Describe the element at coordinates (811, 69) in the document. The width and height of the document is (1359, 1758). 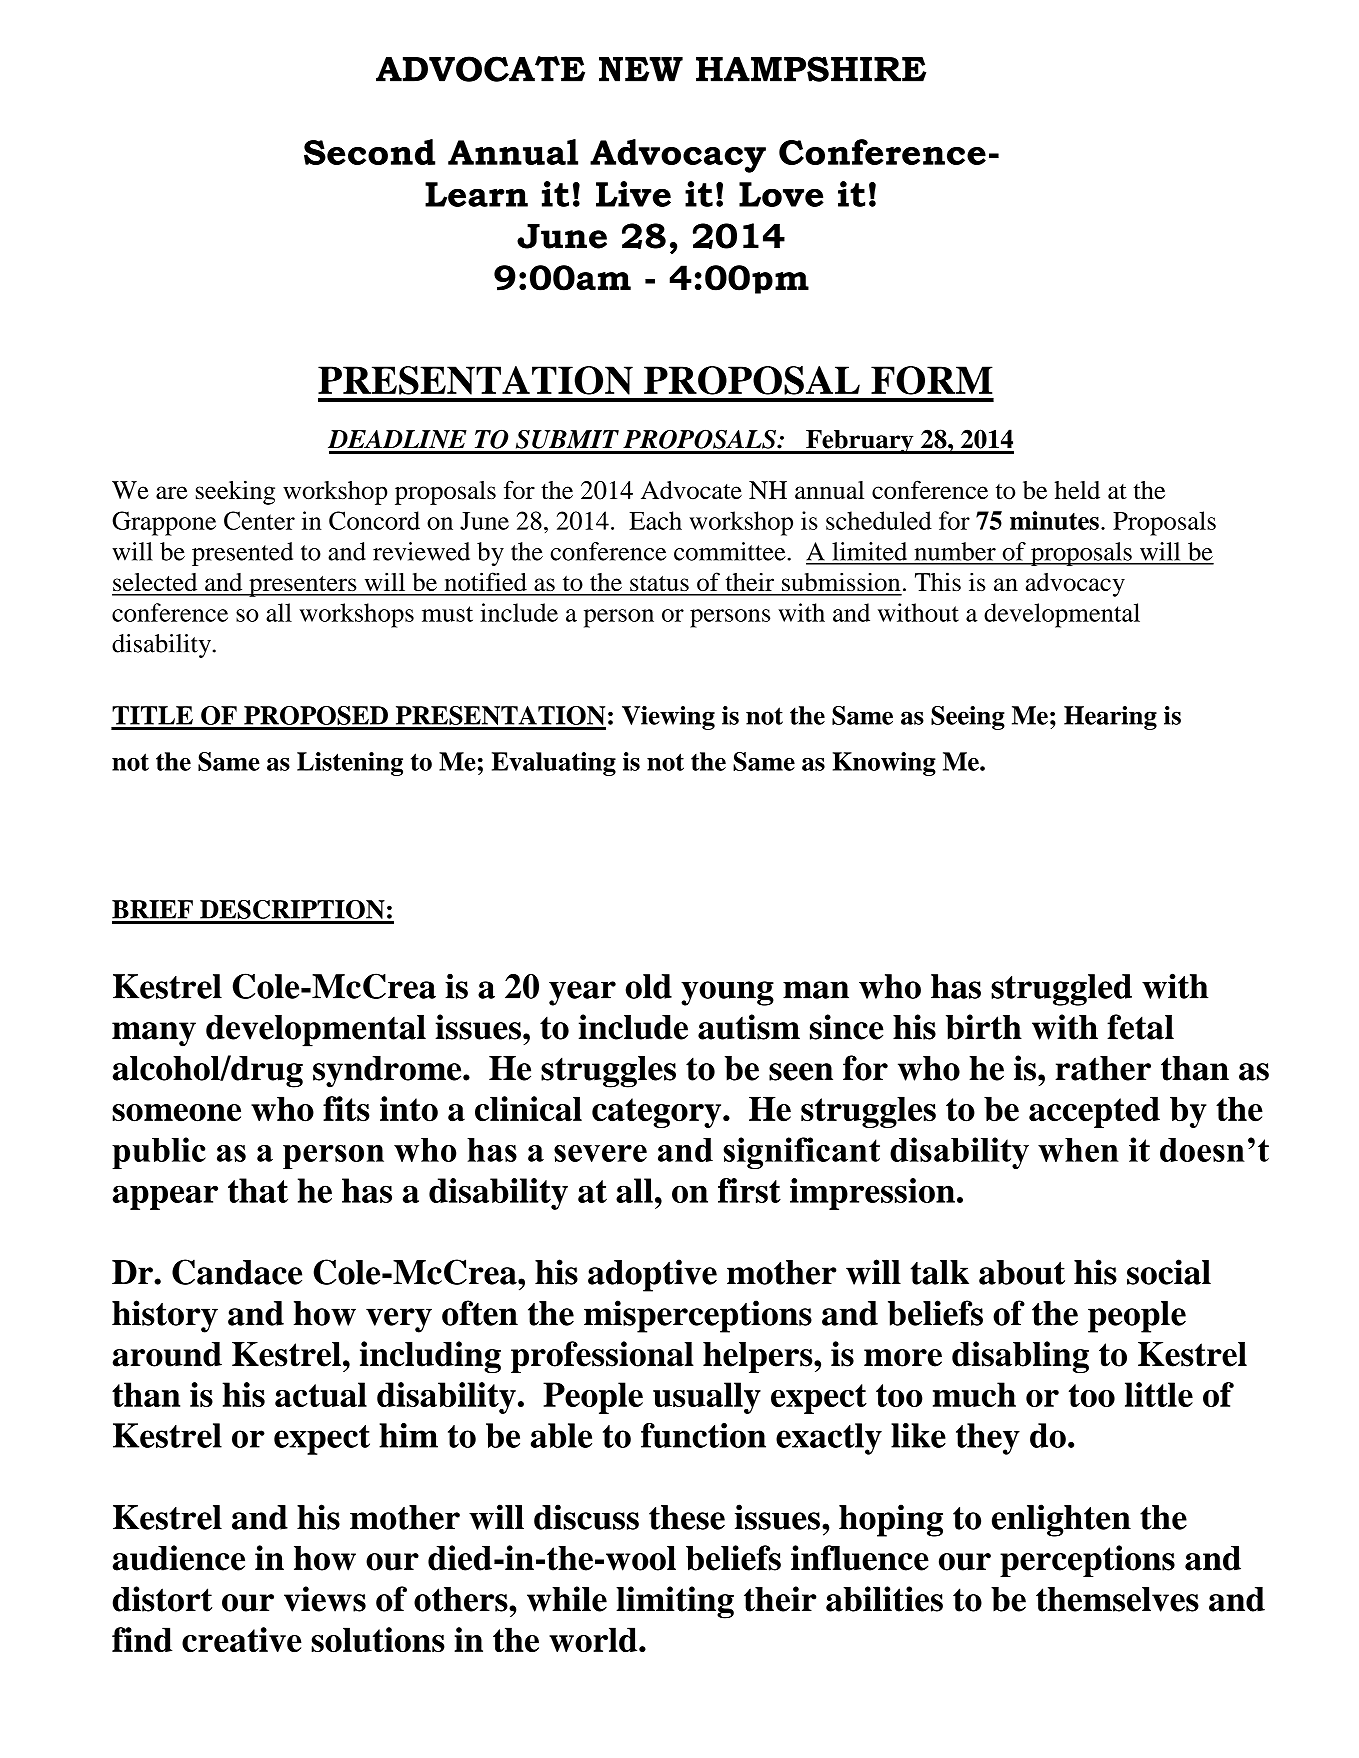
I see `HAMPSHIRE` at that location.
